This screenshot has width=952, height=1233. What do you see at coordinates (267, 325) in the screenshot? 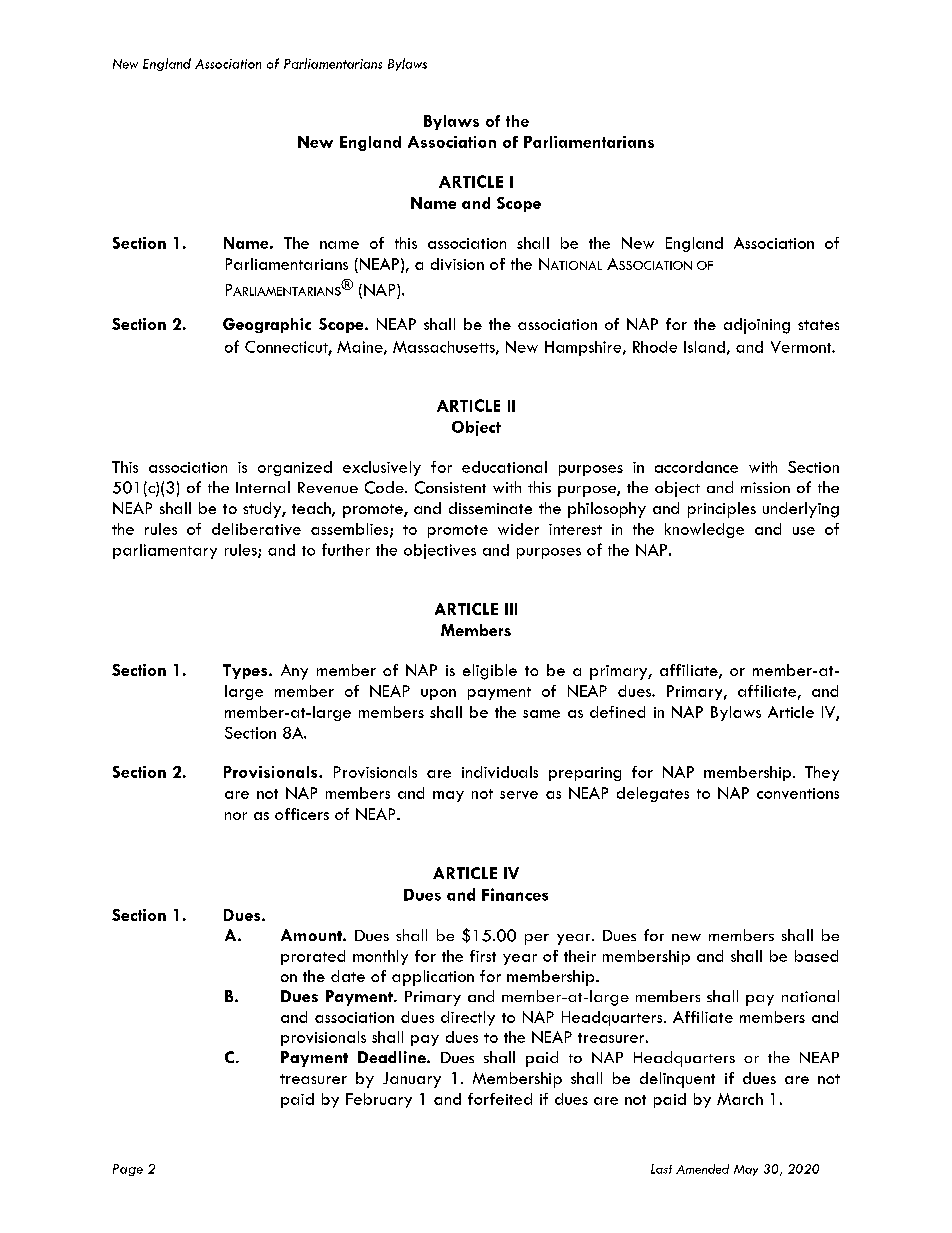
I see `Geographic` at bounding box center [267, 325].
